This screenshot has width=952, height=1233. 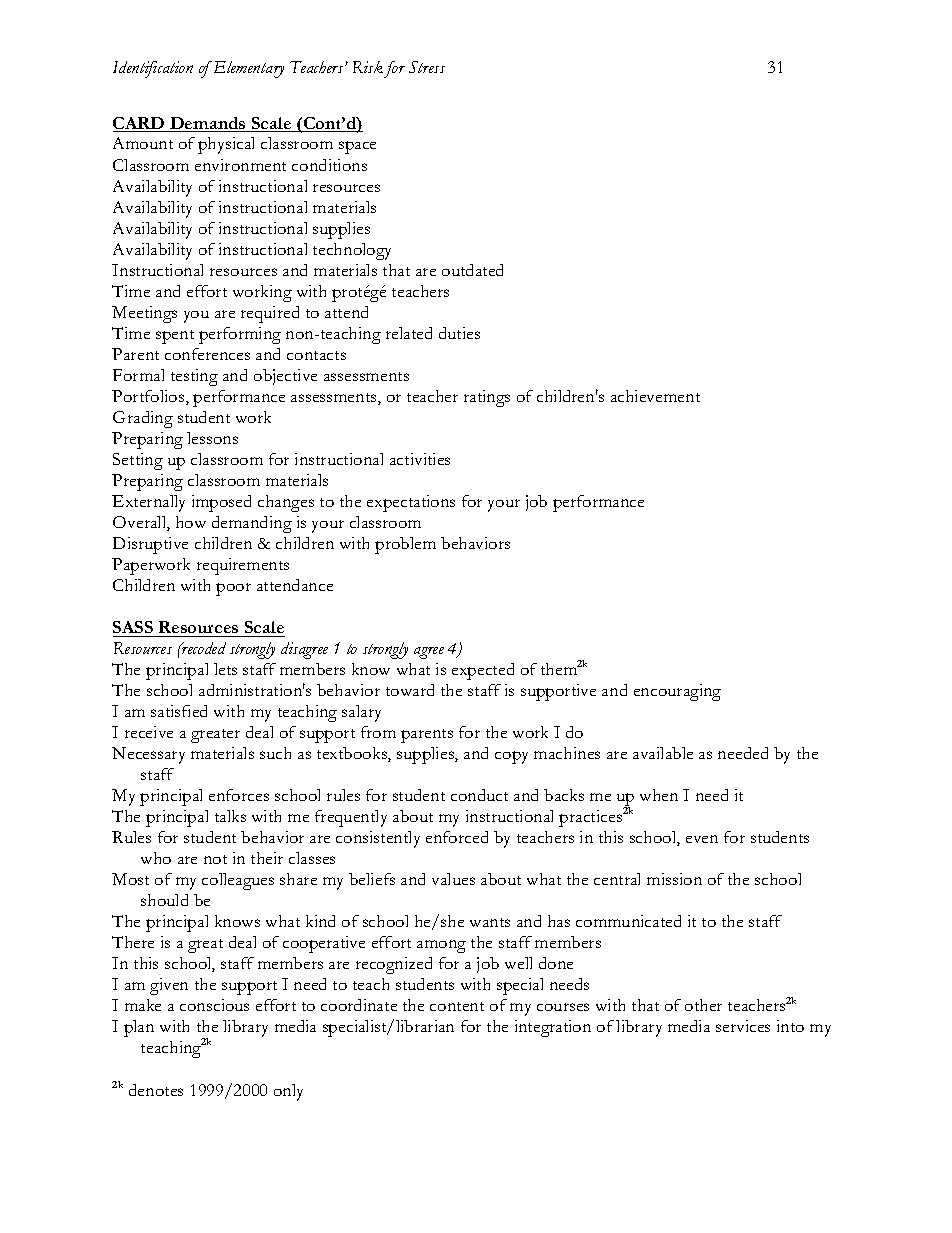 What do you see at coordinates (427, 67) in the screenshot?
I see `Stress` at bounding box center [427, 67].
